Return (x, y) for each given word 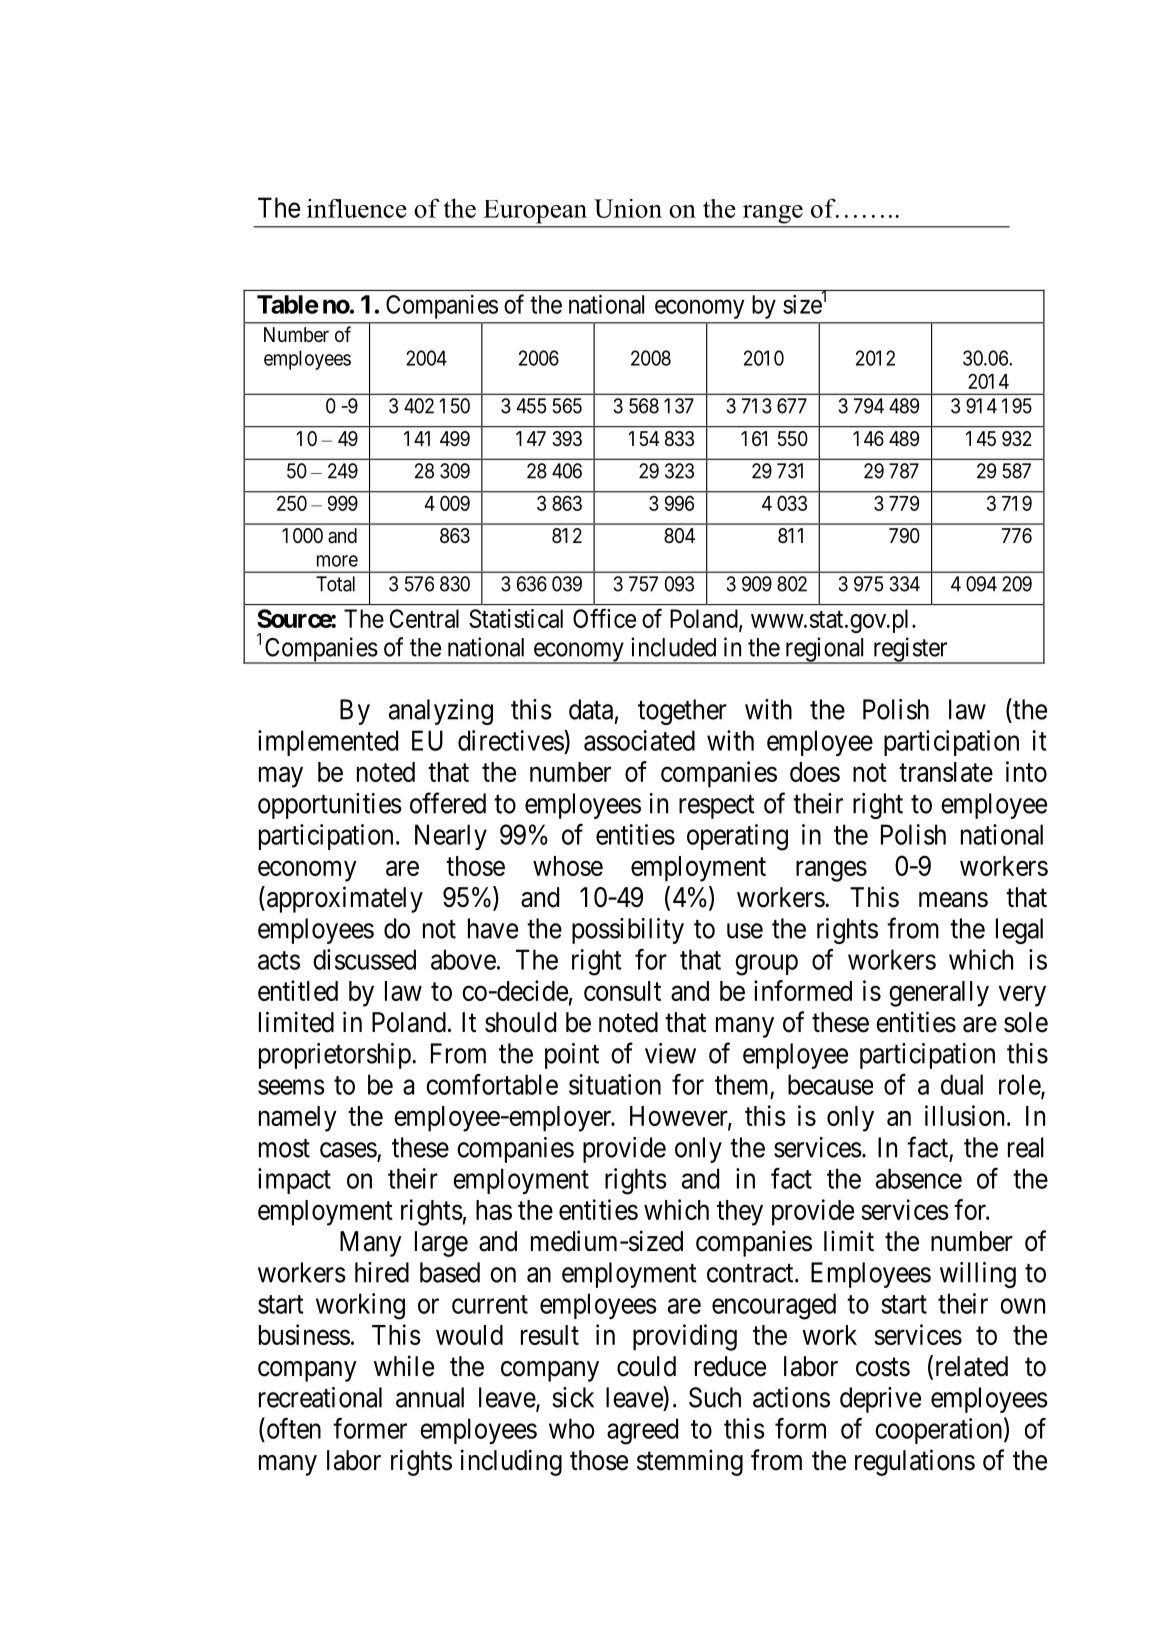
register (910, 650)
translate (946, 772)
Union (628, 208)
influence (357, 208)
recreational (320, 1397)
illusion (964, 1115)
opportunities (330, 806)
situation (615, 1084)
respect (717, 807)
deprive (880, 1400)
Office (604, 618)
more (337, 561)
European (535, 211)
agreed (642, 1431)
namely (298, 1119)
